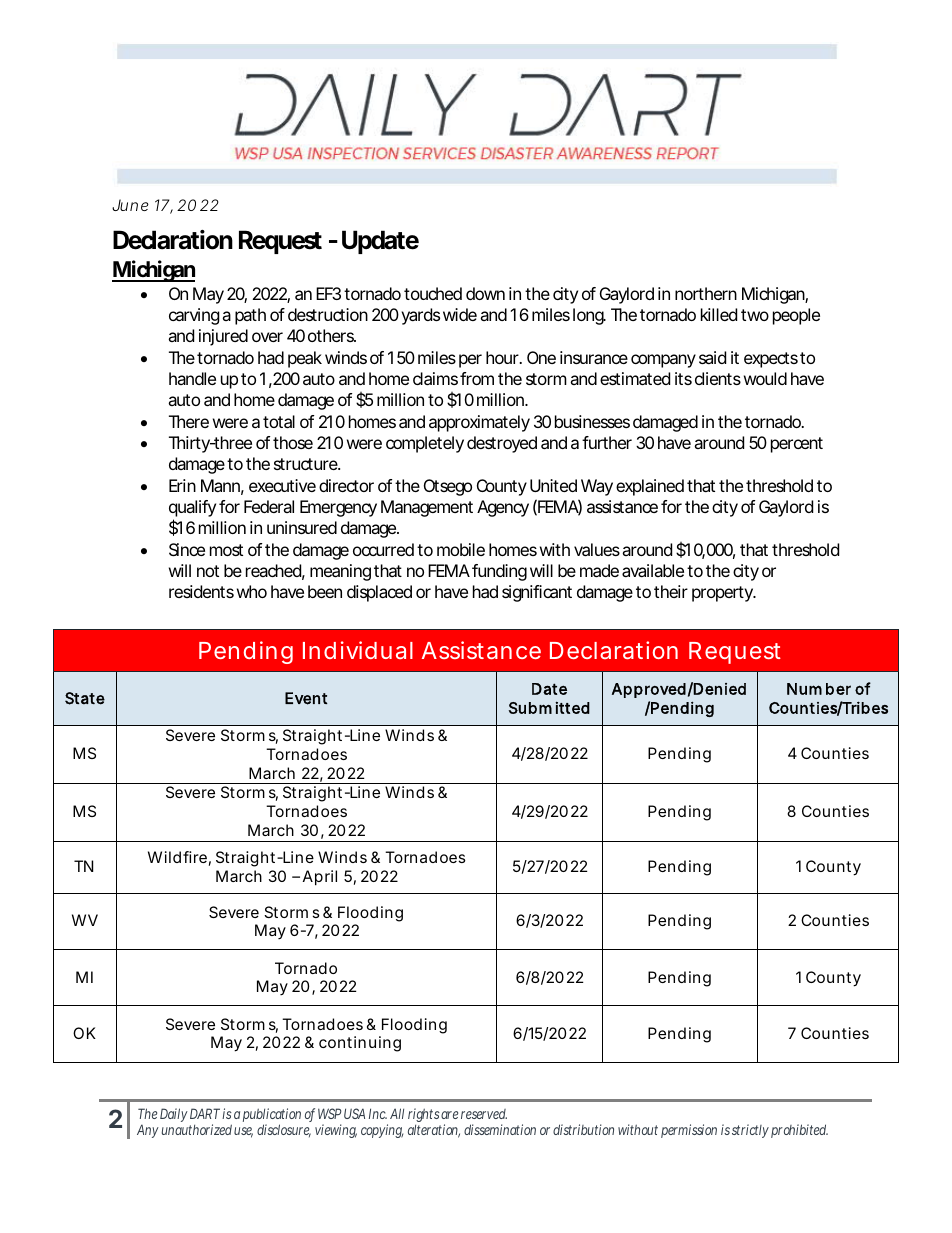  Describe the element at coordinates (819, 689) in the screenshot. I see `Number` at that location.
